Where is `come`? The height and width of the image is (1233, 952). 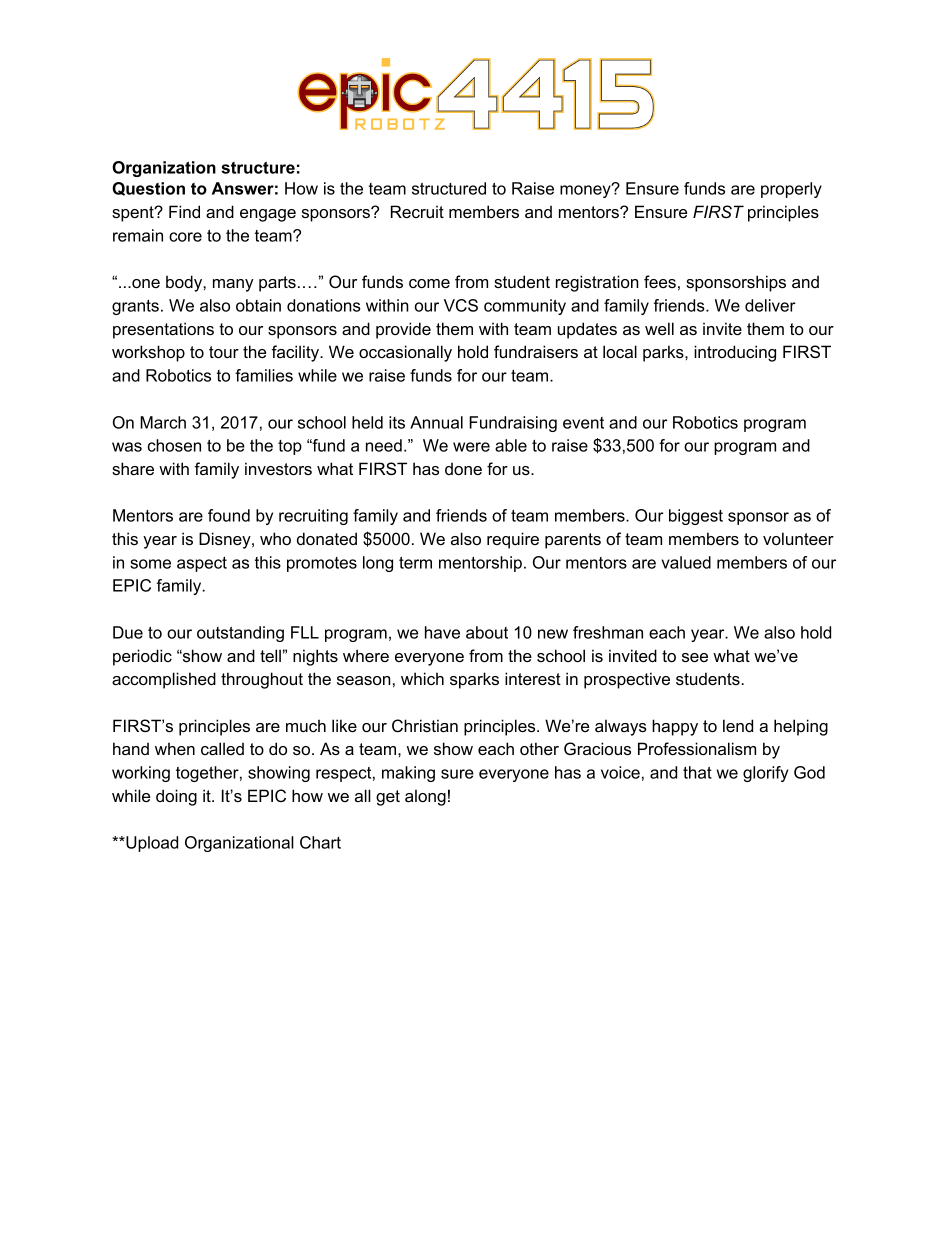 come is located at coordinates (429, 283).
